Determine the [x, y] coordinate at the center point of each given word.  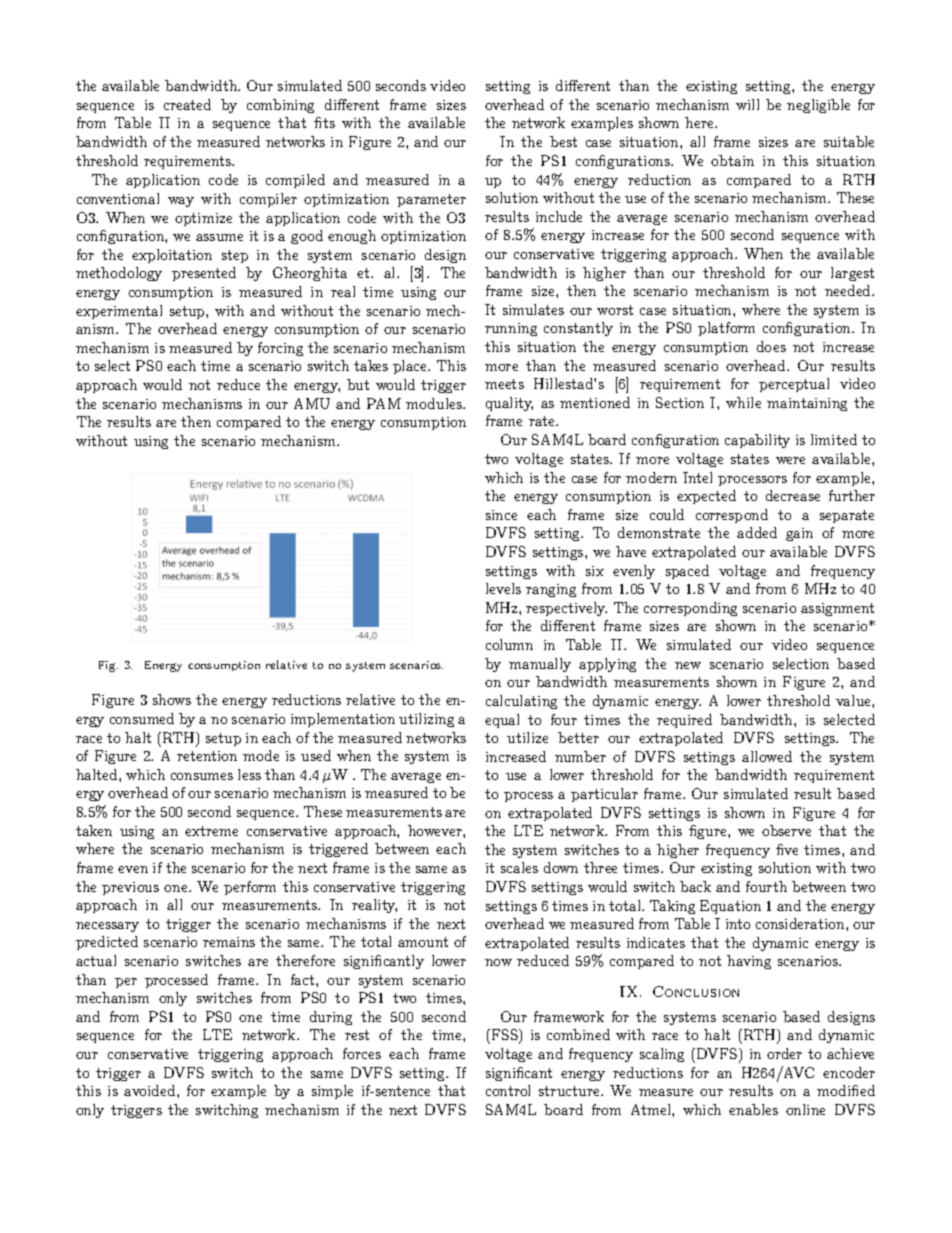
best [563, 141]
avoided [151, 1090]
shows [172, 699]
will [747, 104]
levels [503, 588]
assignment [837, 609]
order [784, 1053]
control [508, 1090]
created [187, 104]
